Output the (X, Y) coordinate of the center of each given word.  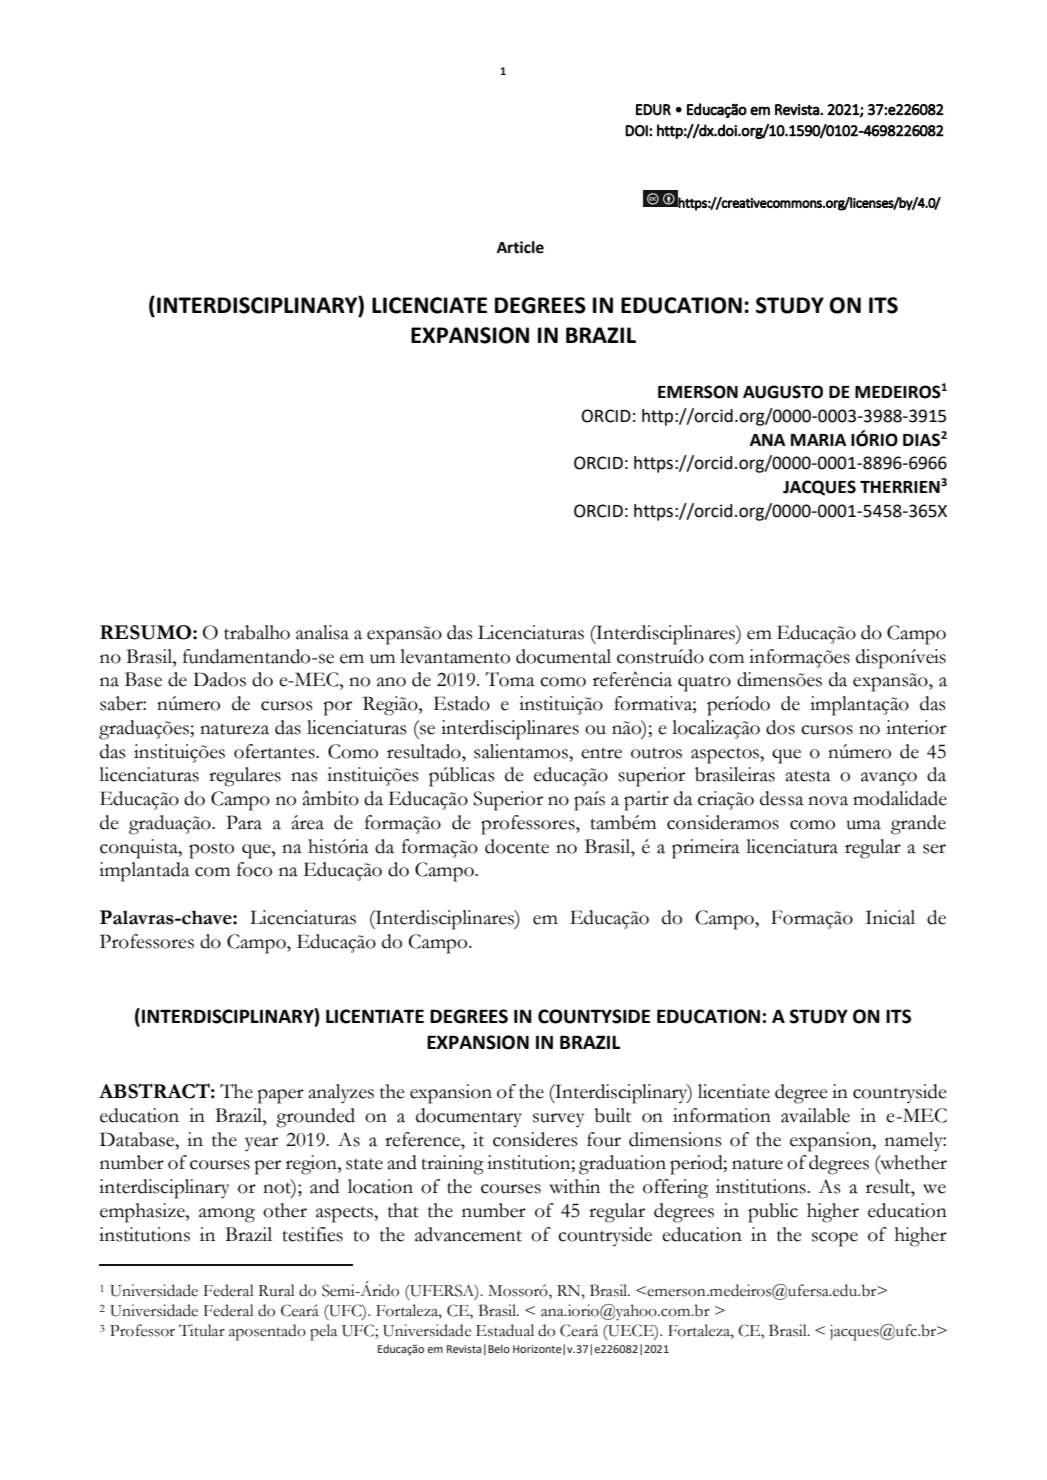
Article (520, 247)
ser (934, 849)
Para (244, 822)
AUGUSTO (783, 392)
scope (835, 1239)
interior (916, 727)
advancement (468, 1234)
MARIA (819, 440)
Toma (510, 679)
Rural (276, 1290)
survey (558, 1120)
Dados (219, 679)
